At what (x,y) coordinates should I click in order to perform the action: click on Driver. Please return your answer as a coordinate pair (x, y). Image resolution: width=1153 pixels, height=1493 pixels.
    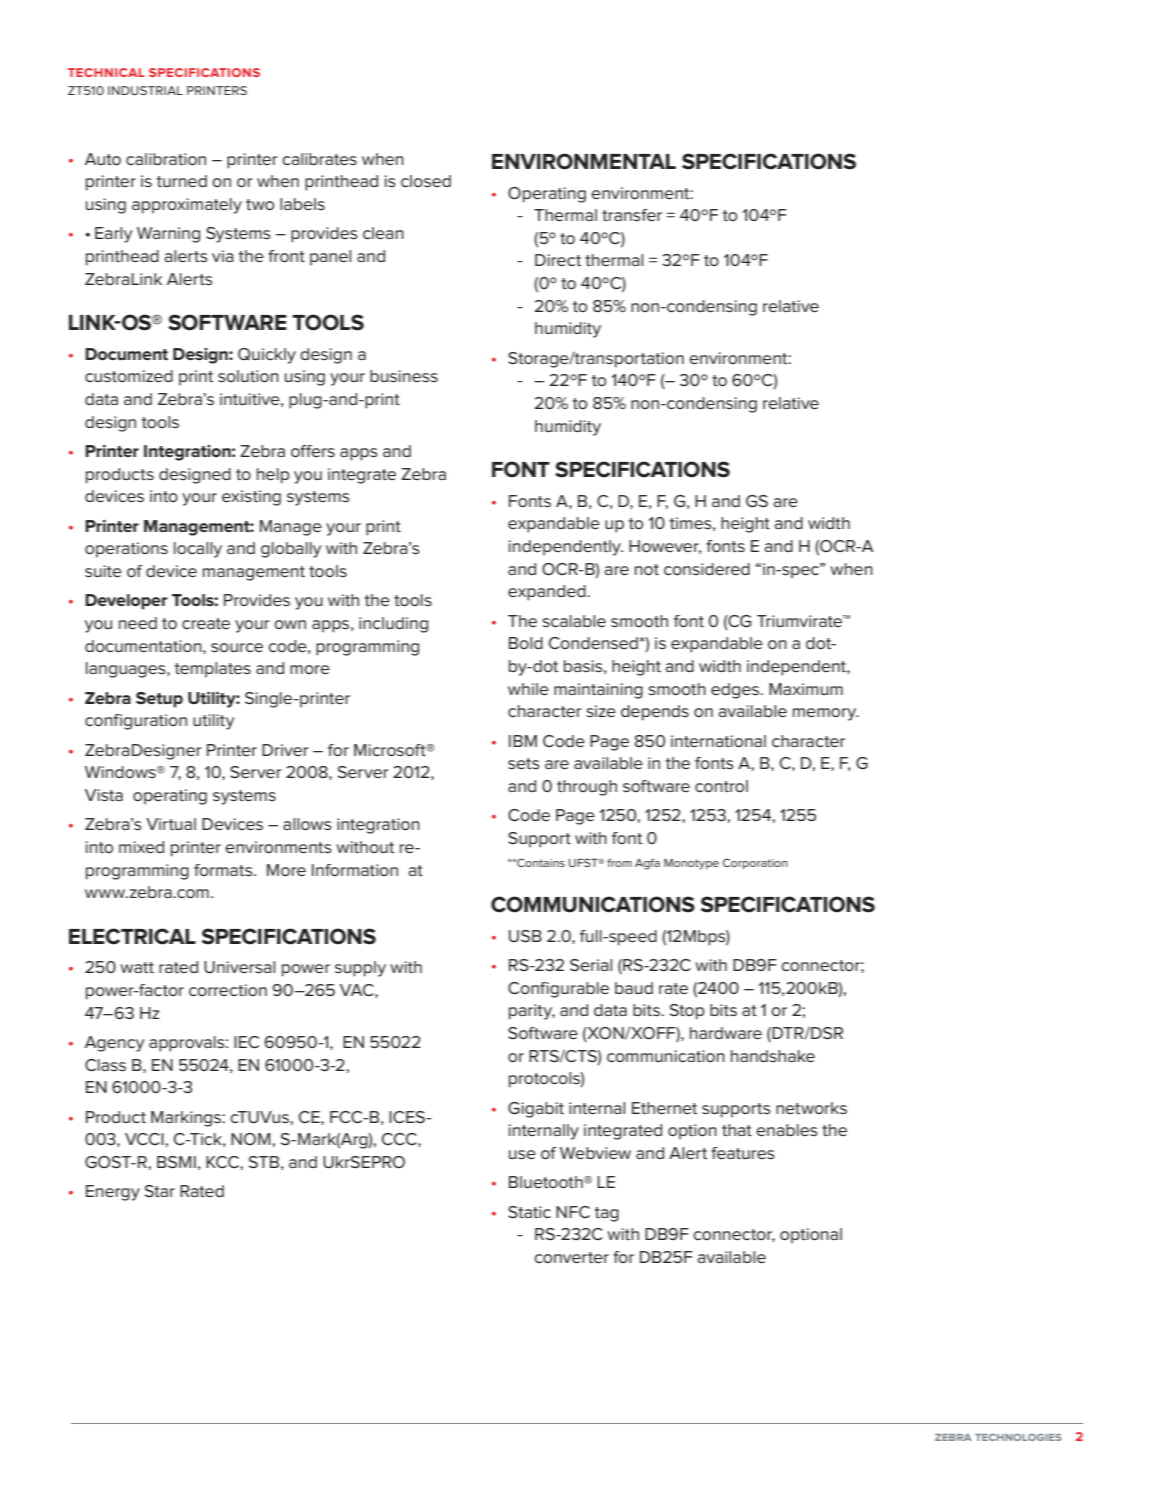
    Looking at the image, I should click on (285, 750).
